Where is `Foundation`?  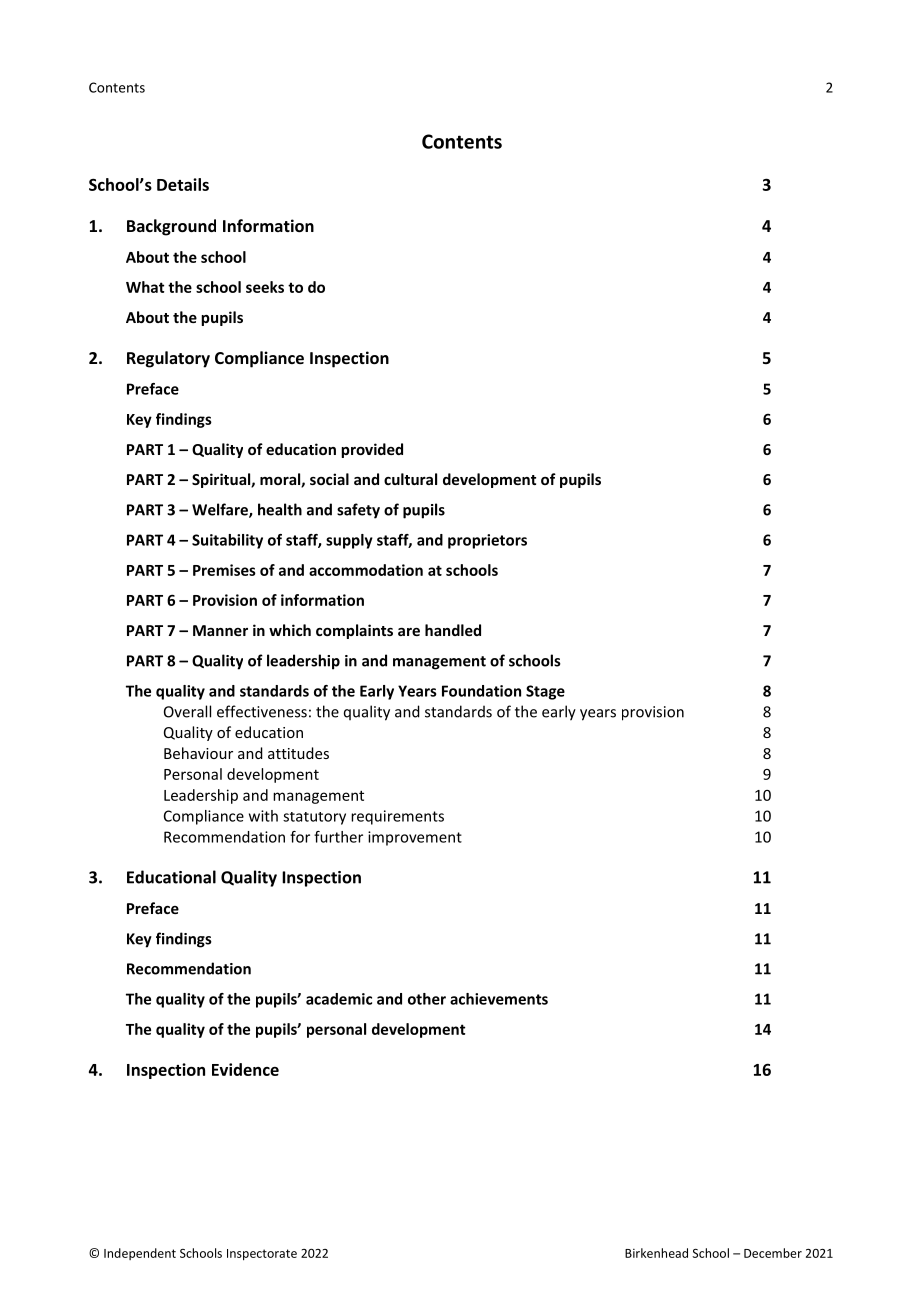 Foundation is located at coordinates (481, 691).
